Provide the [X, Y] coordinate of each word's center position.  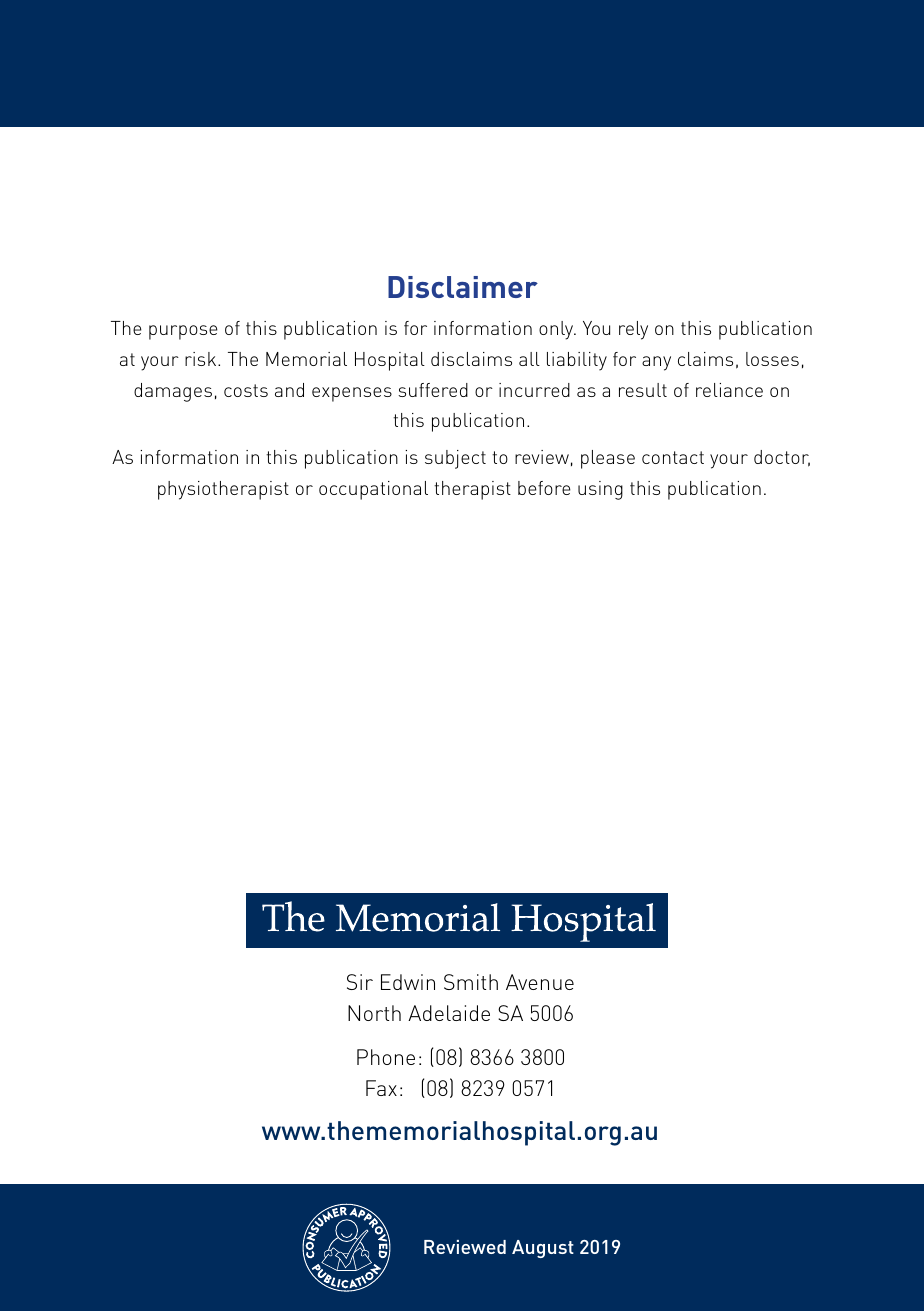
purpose [183, 332]
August [543, 1249]
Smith [471, 982]
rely [633, 330]
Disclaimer [463, 287]
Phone [386, 1057]
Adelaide [449, 1013]
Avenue [540, 982]
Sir [360, 982]
